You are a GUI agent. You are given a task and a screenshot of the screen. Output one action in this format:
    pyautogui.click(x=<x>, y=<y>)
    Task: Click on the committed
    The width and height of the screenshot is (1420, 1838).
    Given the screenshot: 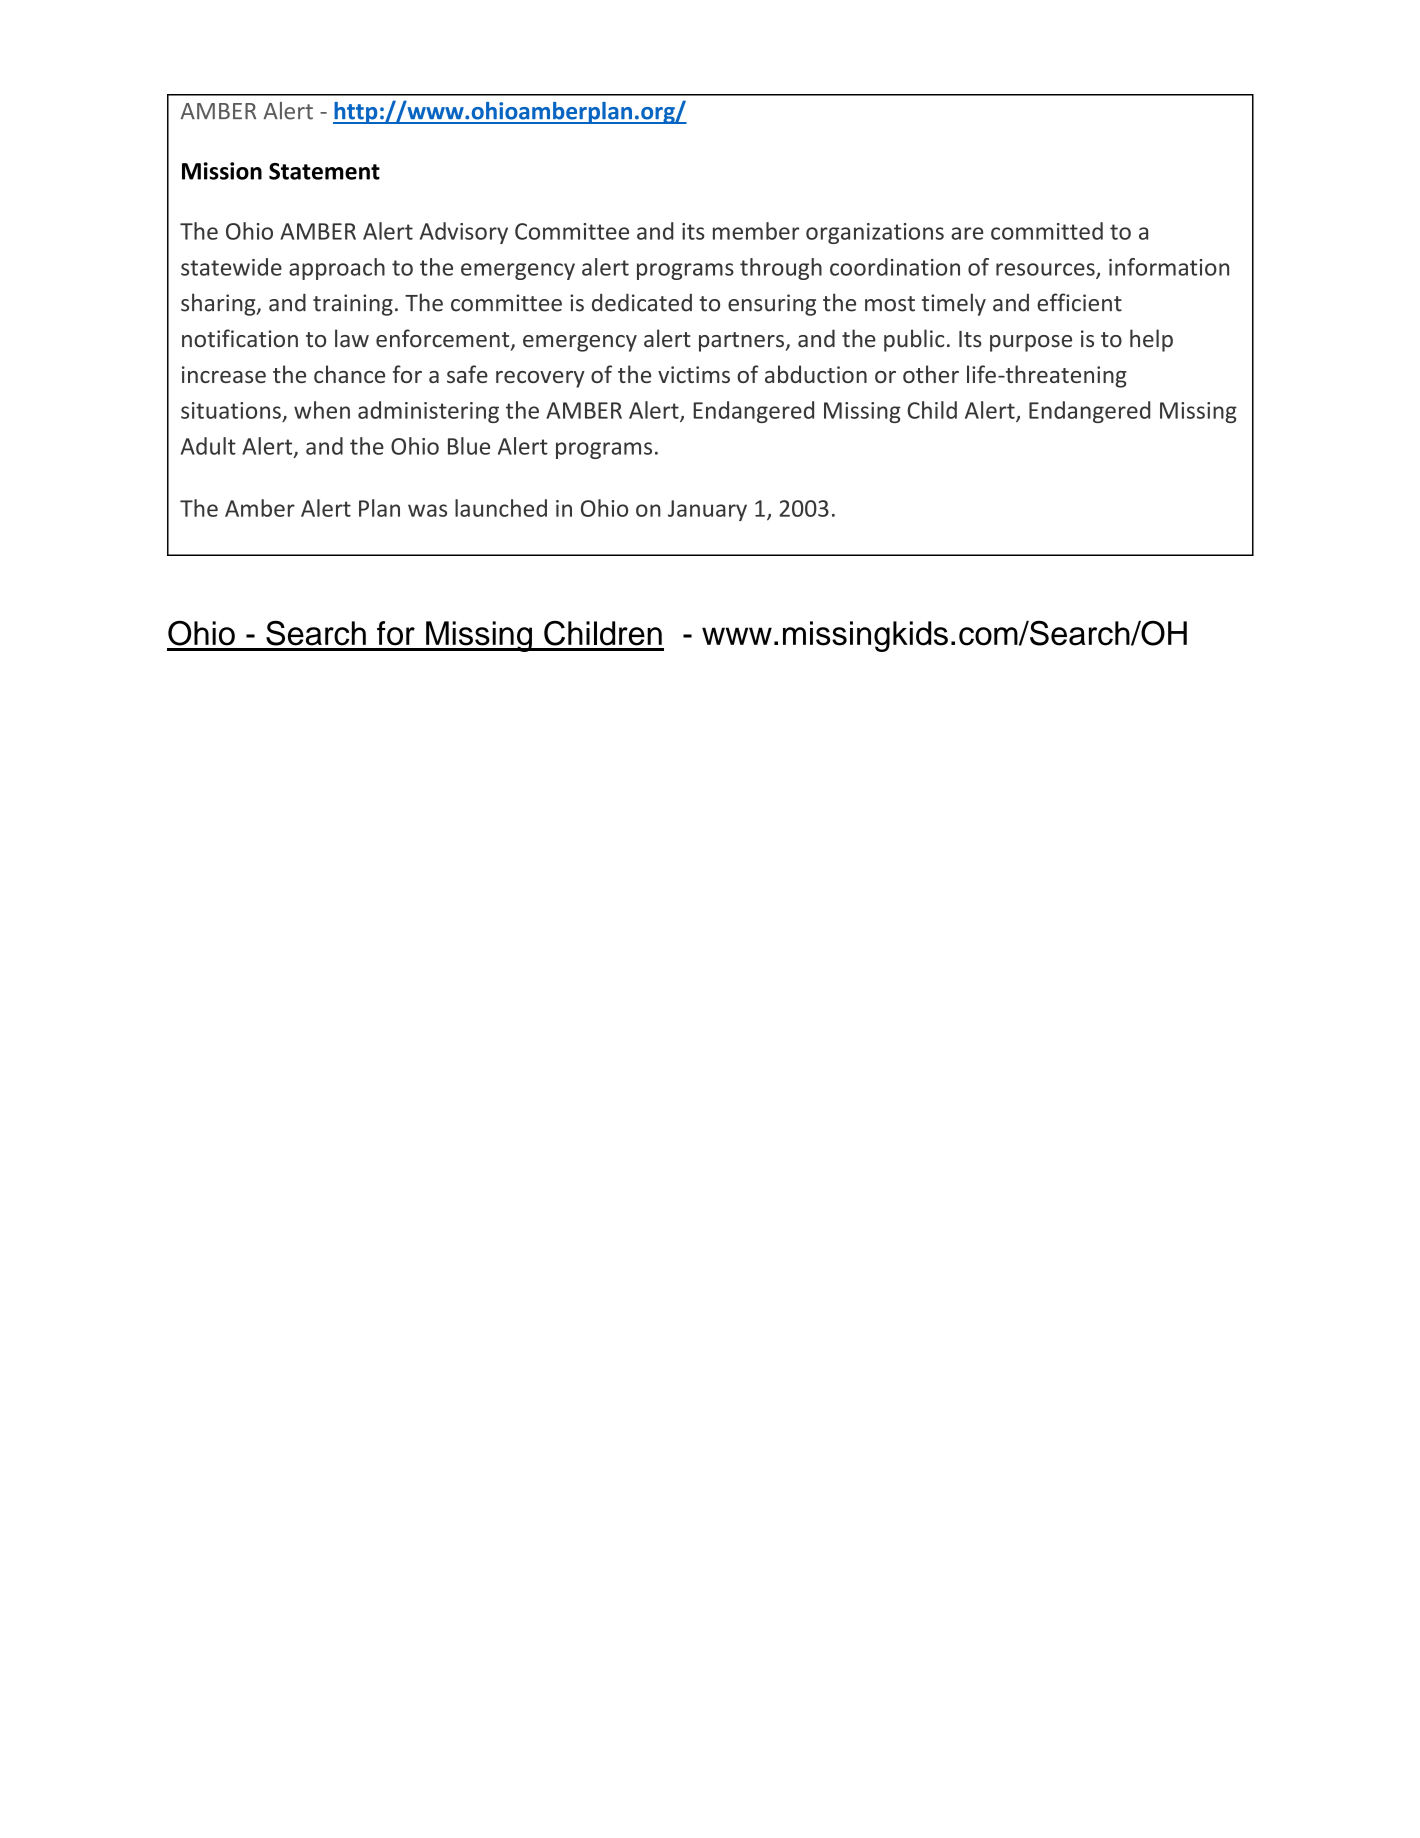 What is the action you would take?
    pyautogui.click(x=1047, y=231)
